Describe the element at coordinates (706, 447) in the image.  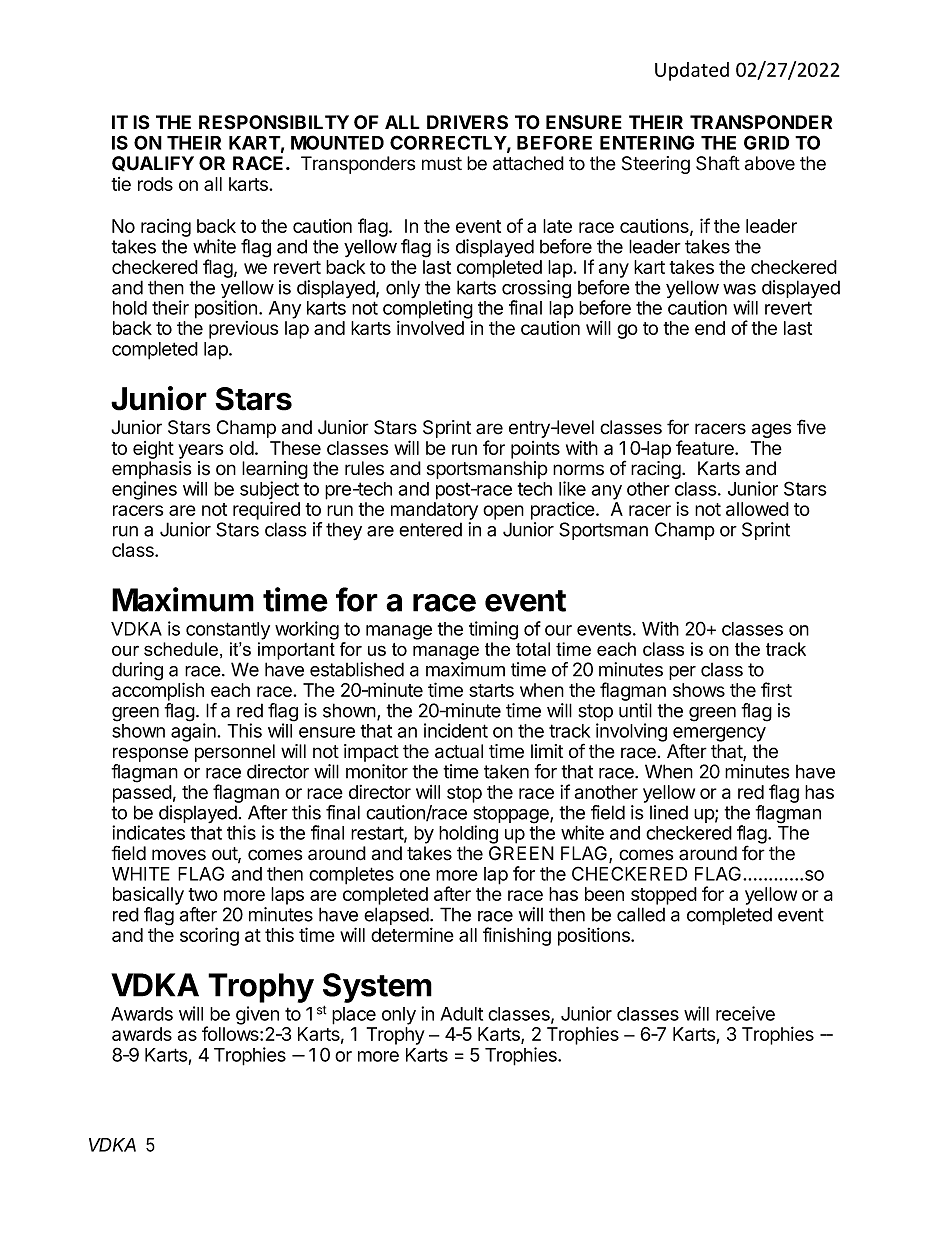
I see `feature` at that location.
